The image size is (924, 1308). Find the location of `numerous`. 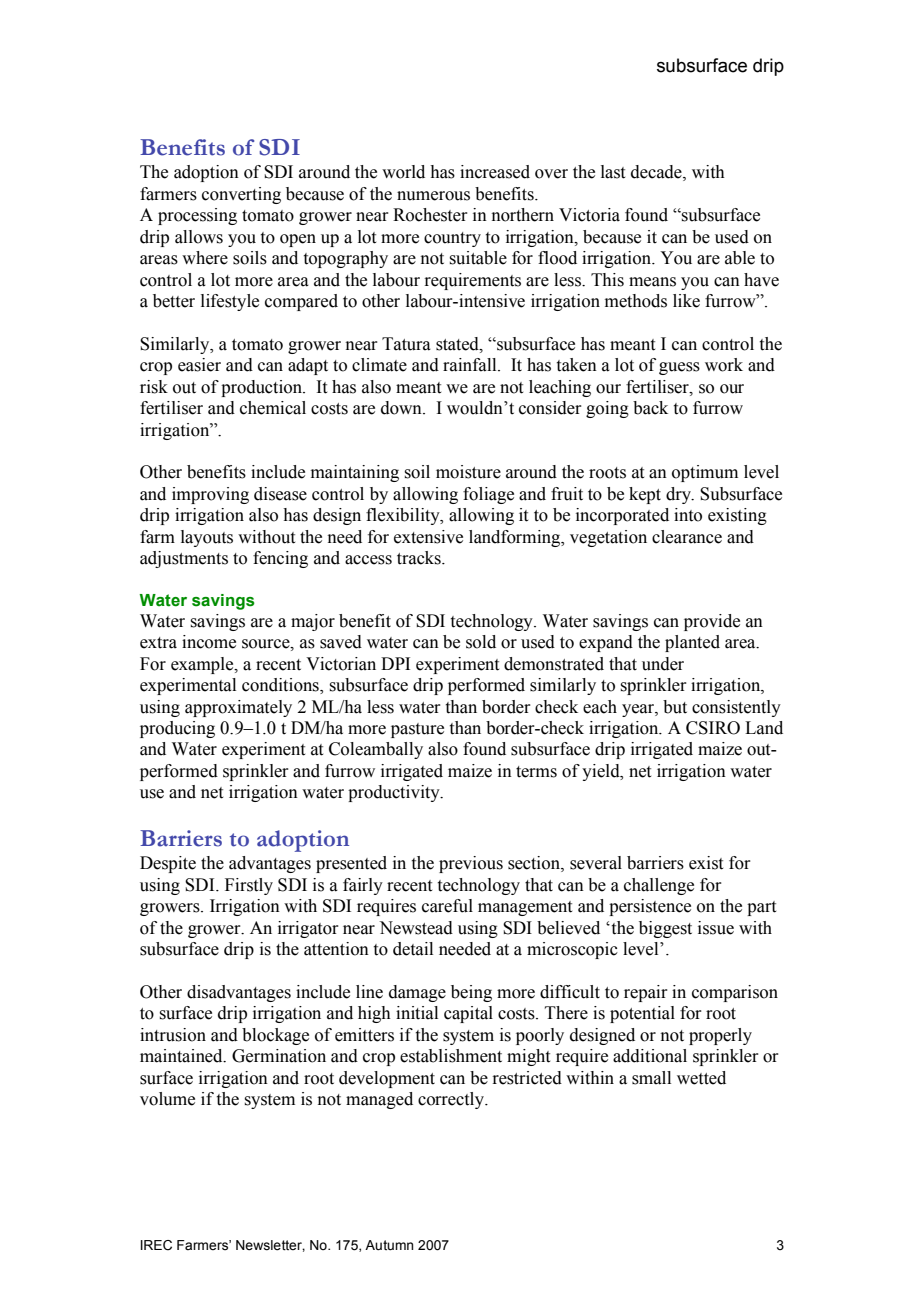

numerous is located at coordinates (433, 196).
